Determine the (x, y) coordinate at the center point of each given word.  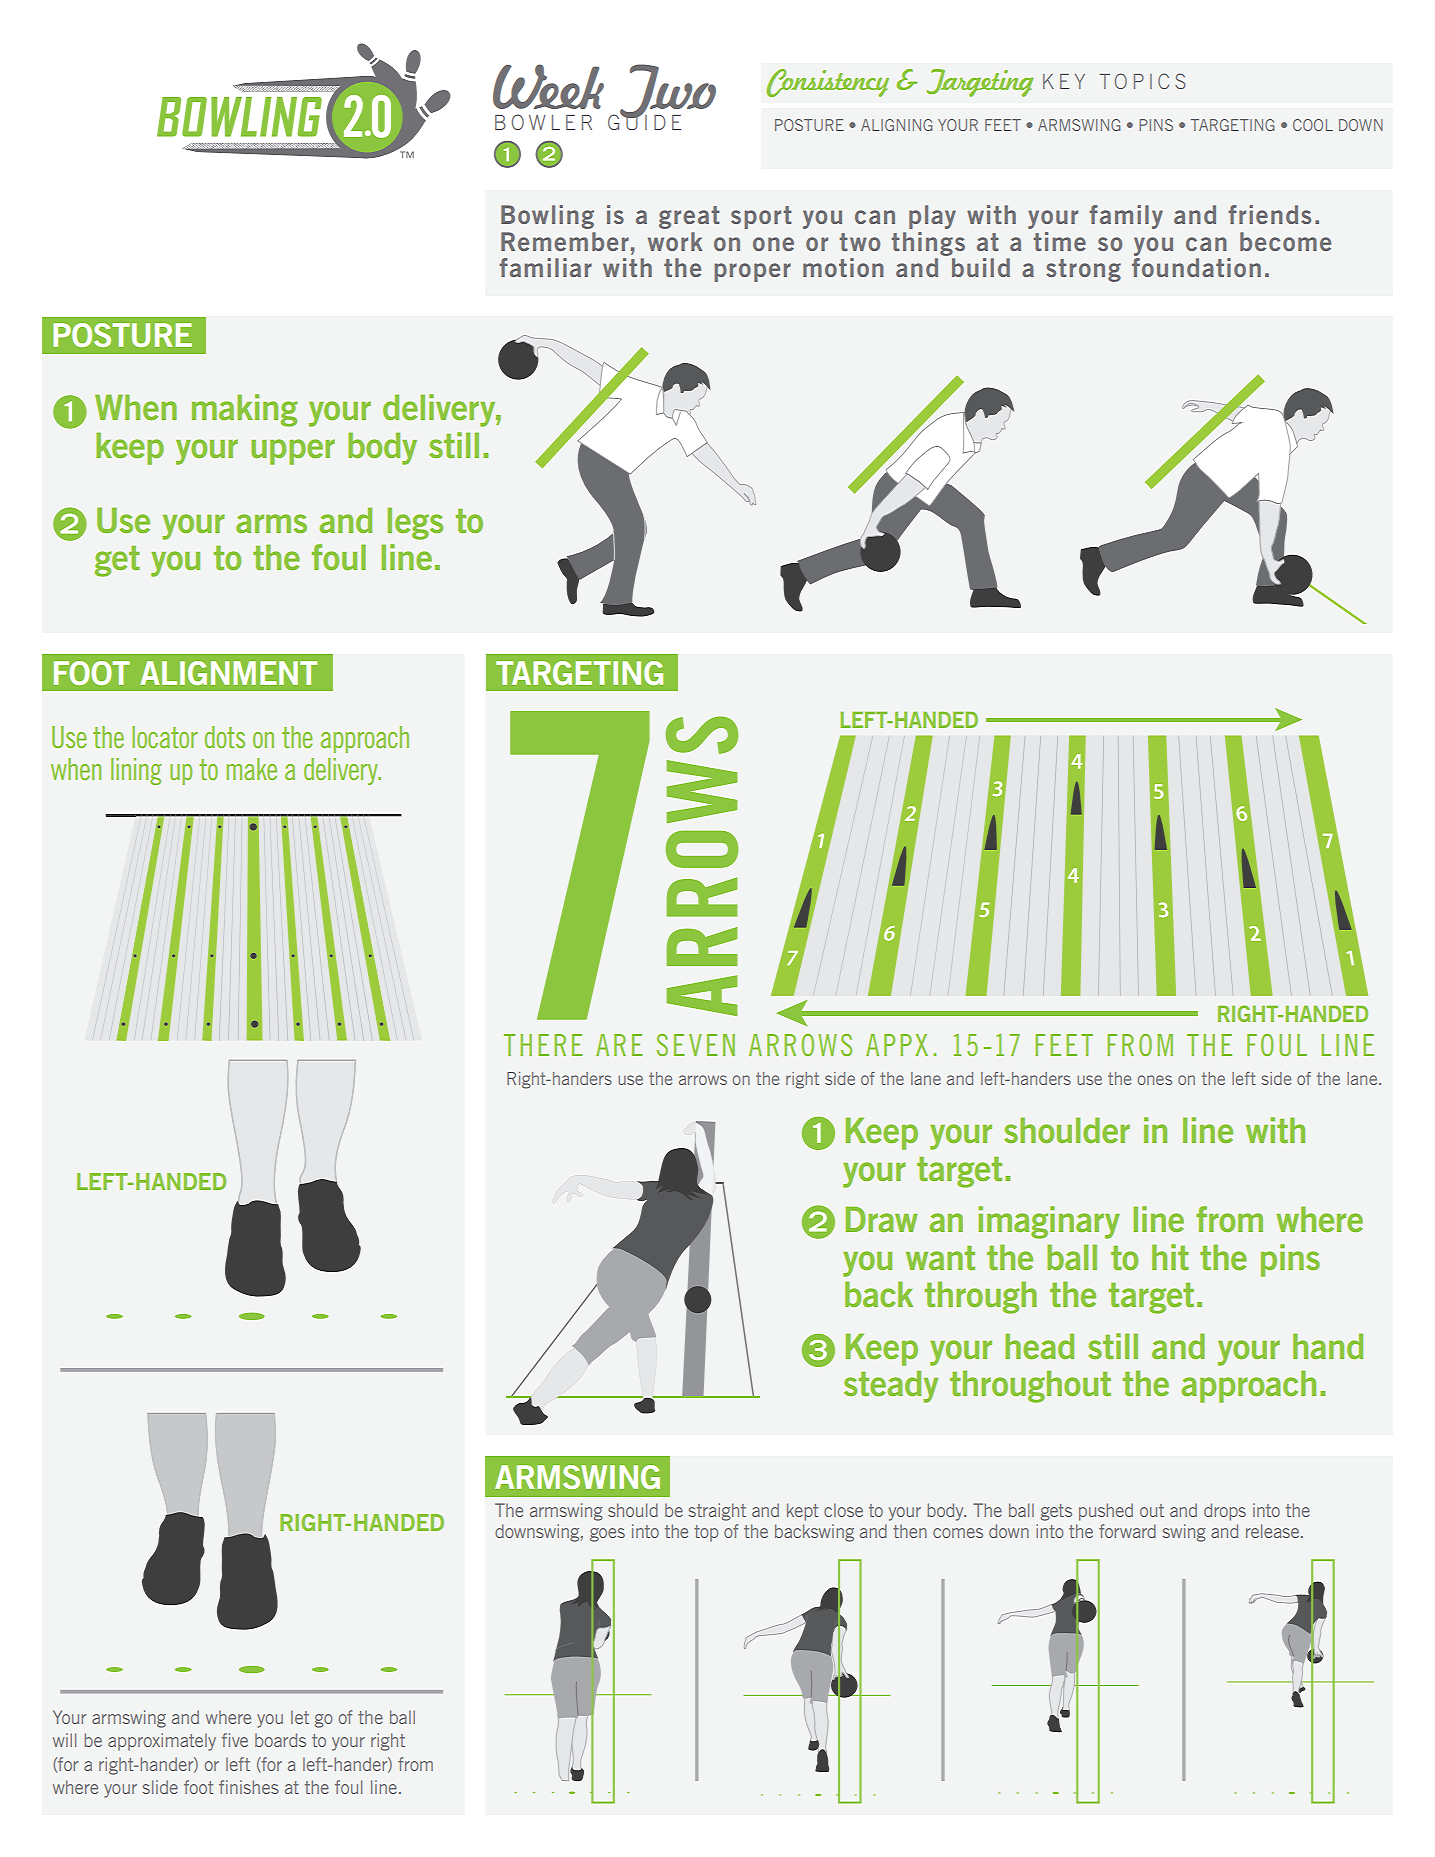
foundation (1196, 267)
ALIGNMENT (228, 673)
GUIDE (644, 121)
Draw (882, 1219)
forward (1127, 1531)
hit (1170, 1257)
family (1126, 217)
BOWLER (543, 122)
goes (607, 1535)
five (235, 1740)
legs (415, 524)
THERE (543, 1045)
